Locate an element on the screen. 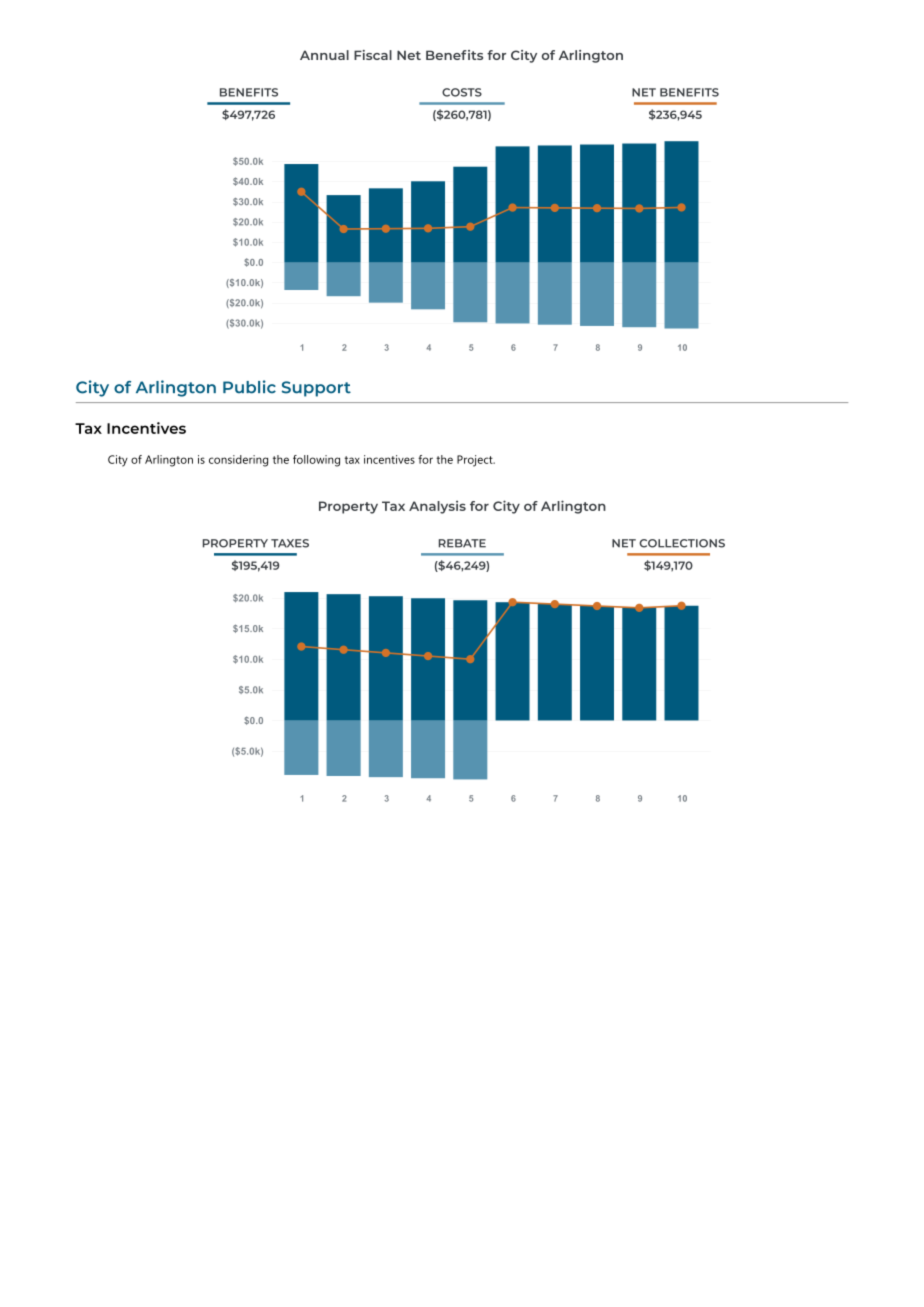 The width and height of the screenshot is (924, 1307). Support is located at coordinates (316, 389).
